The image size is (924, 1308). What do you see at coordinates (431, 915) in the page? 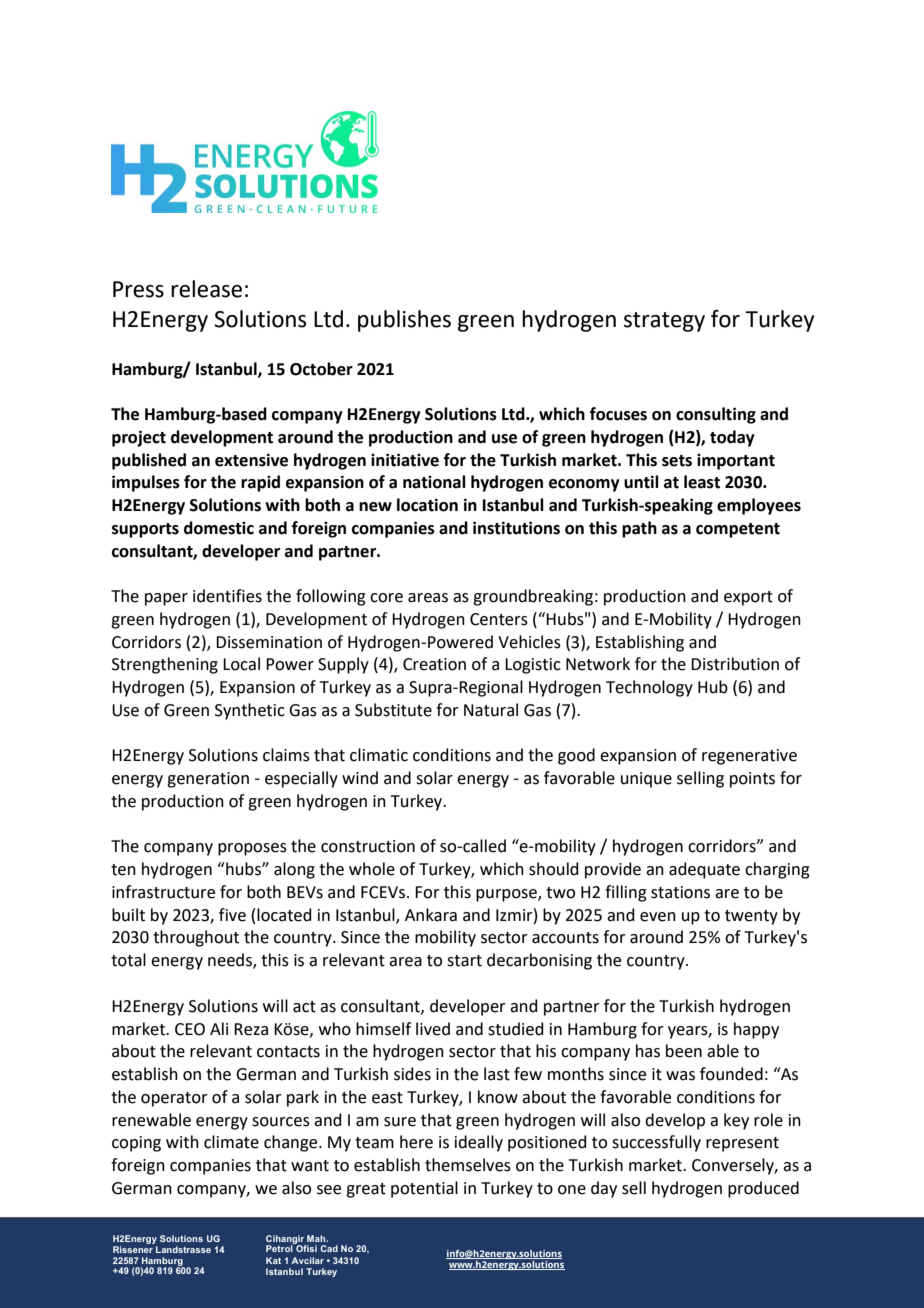
I see `Ankara` at bounding box center [431, 915].
